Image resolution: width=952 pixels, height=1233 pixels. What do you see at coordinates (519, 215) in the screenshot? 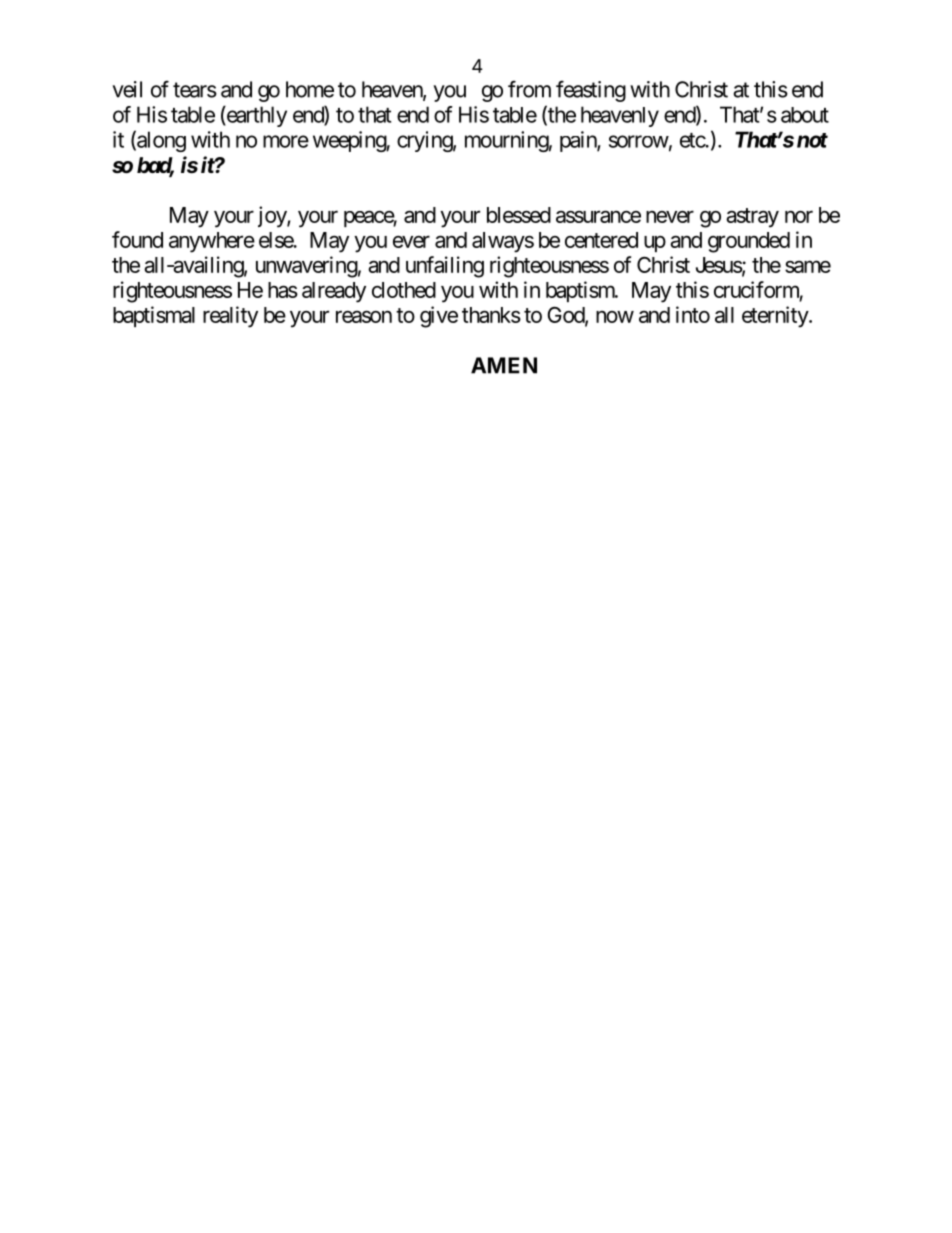
I see `blessed` at bounding box center [519, 215].
